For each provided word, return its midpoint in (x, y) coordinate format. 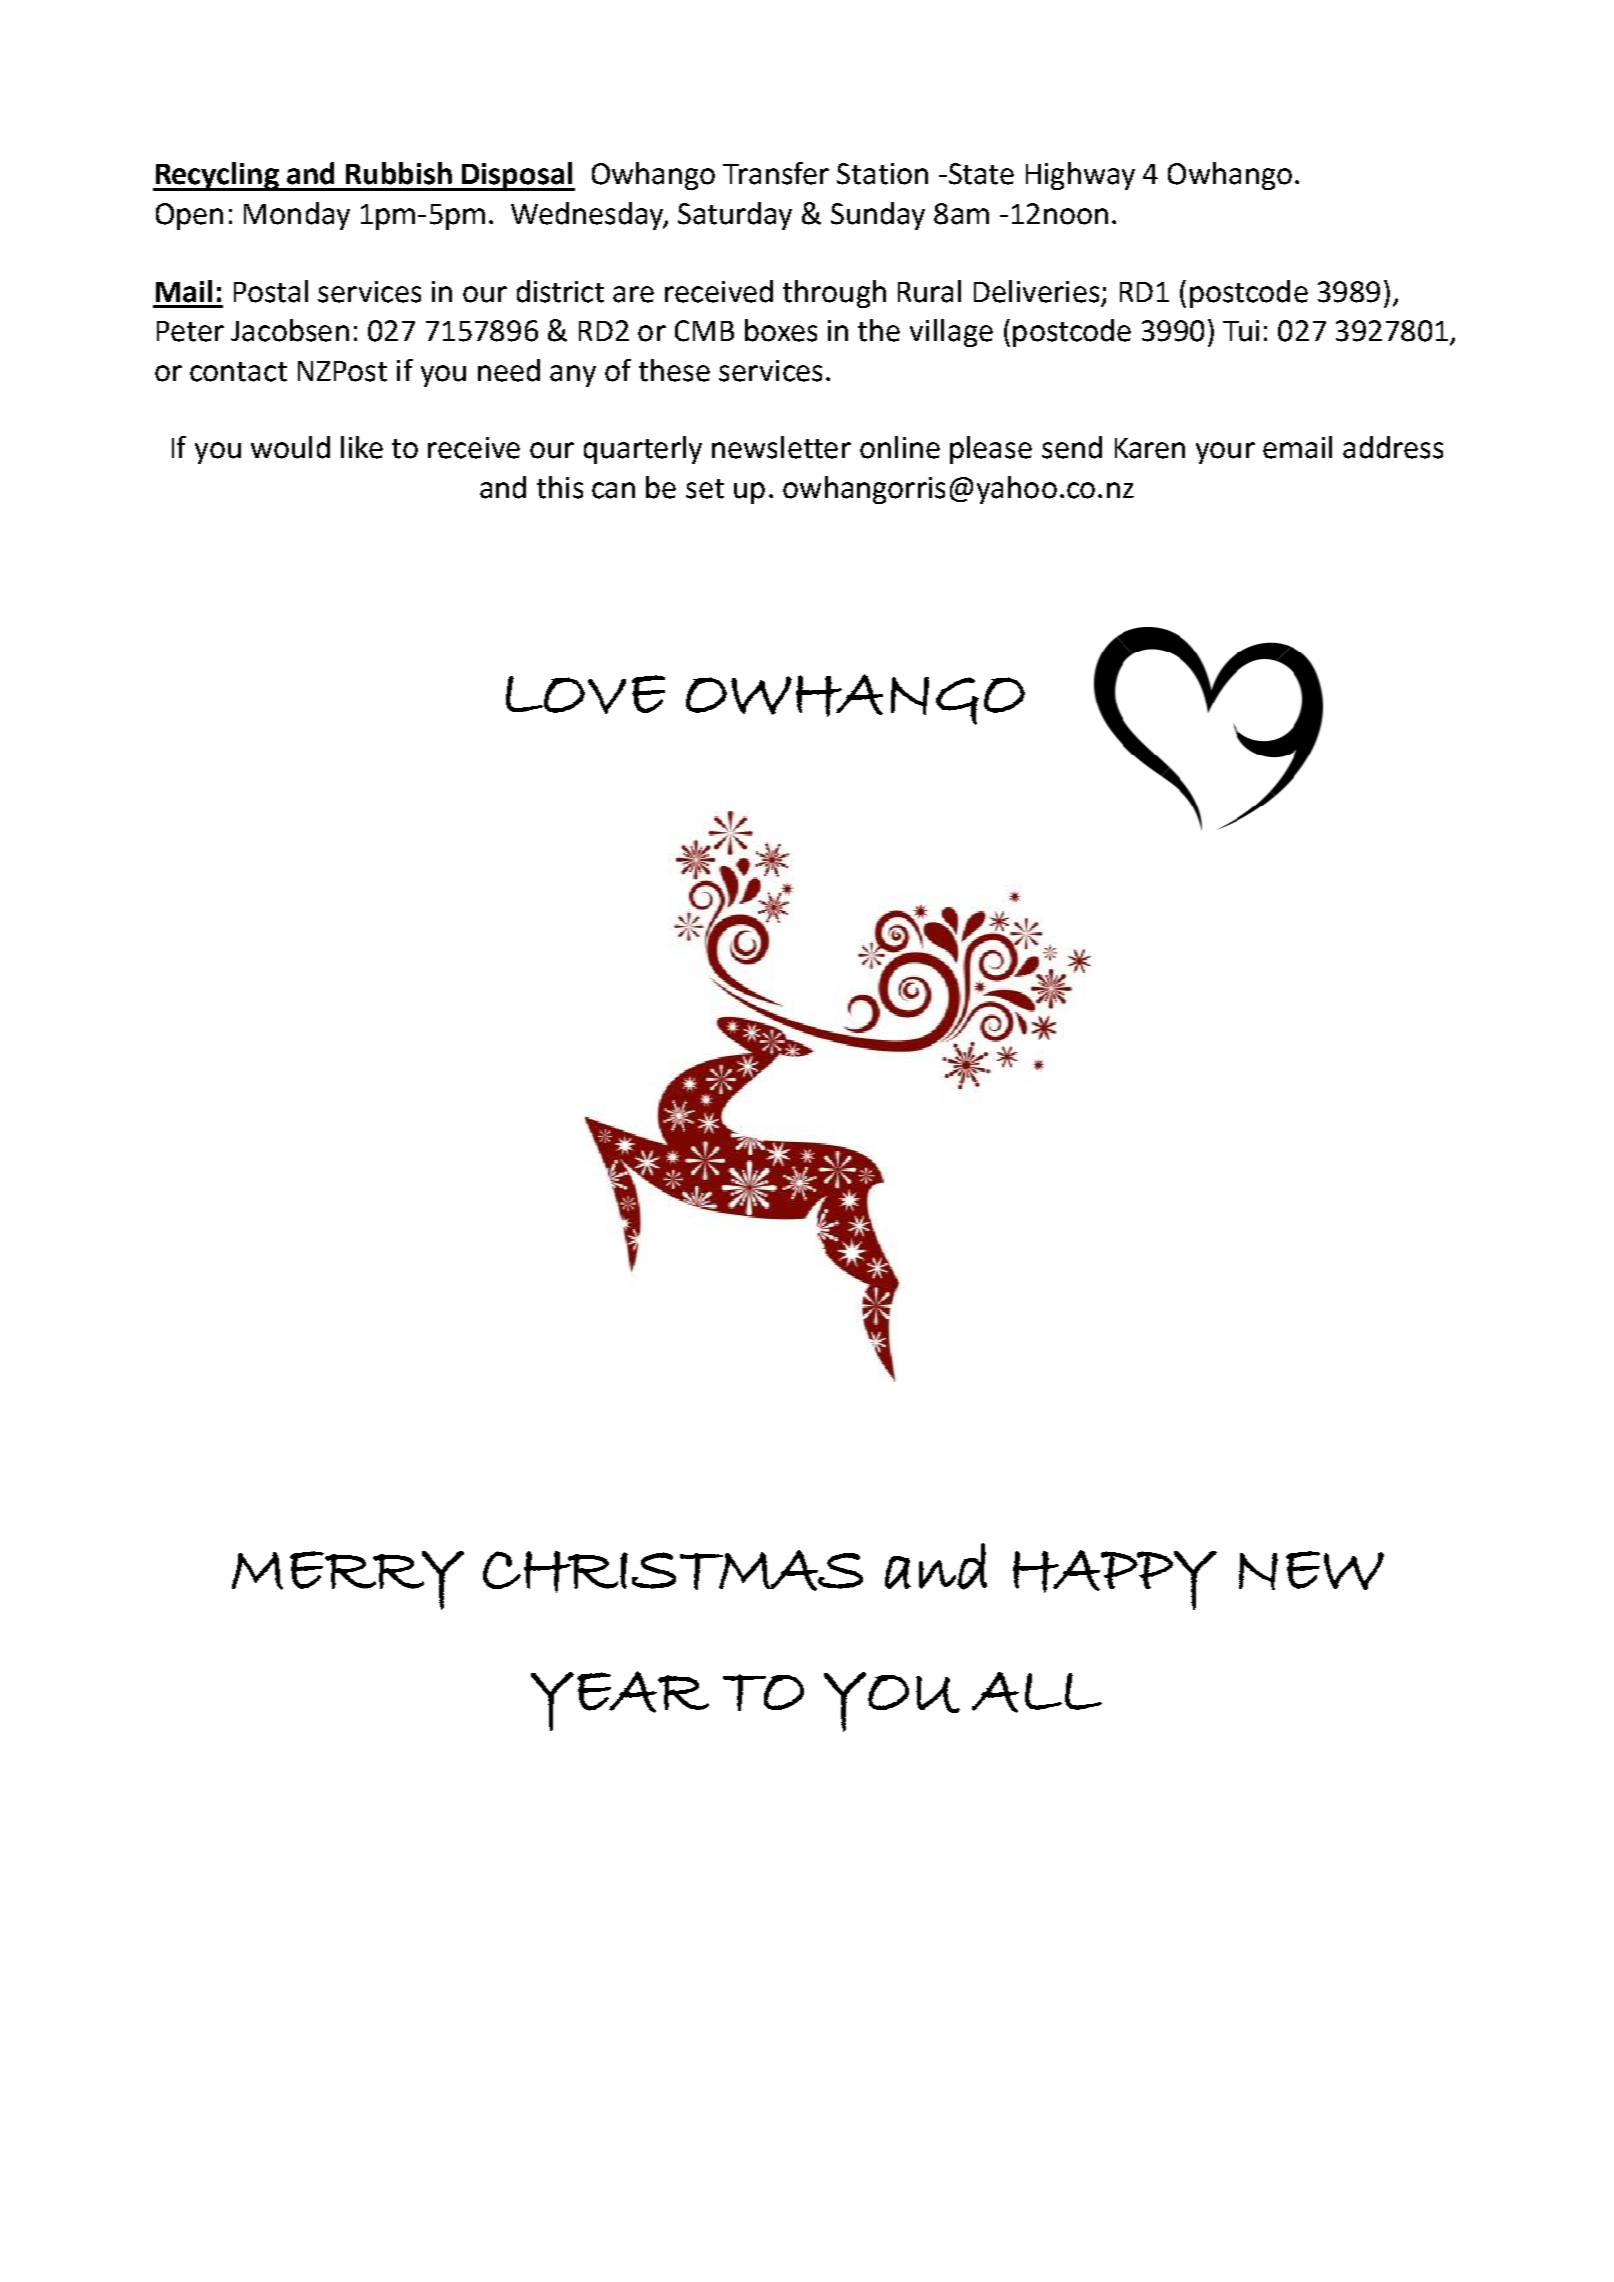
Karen (1150, 448)
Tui (1241, 331)
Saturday (735, 216)
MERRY (348, 1580)
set (705, 489)
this (560, 487)
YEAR (620, 1701)
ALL (1037, 1692)
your (1225, 453)
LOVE (585, 694)
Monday (297, 216)
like (362, 447)
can (613, 490)
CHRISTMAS (673, 1571)
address (1393, 447)
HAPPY (1115, 1580)
